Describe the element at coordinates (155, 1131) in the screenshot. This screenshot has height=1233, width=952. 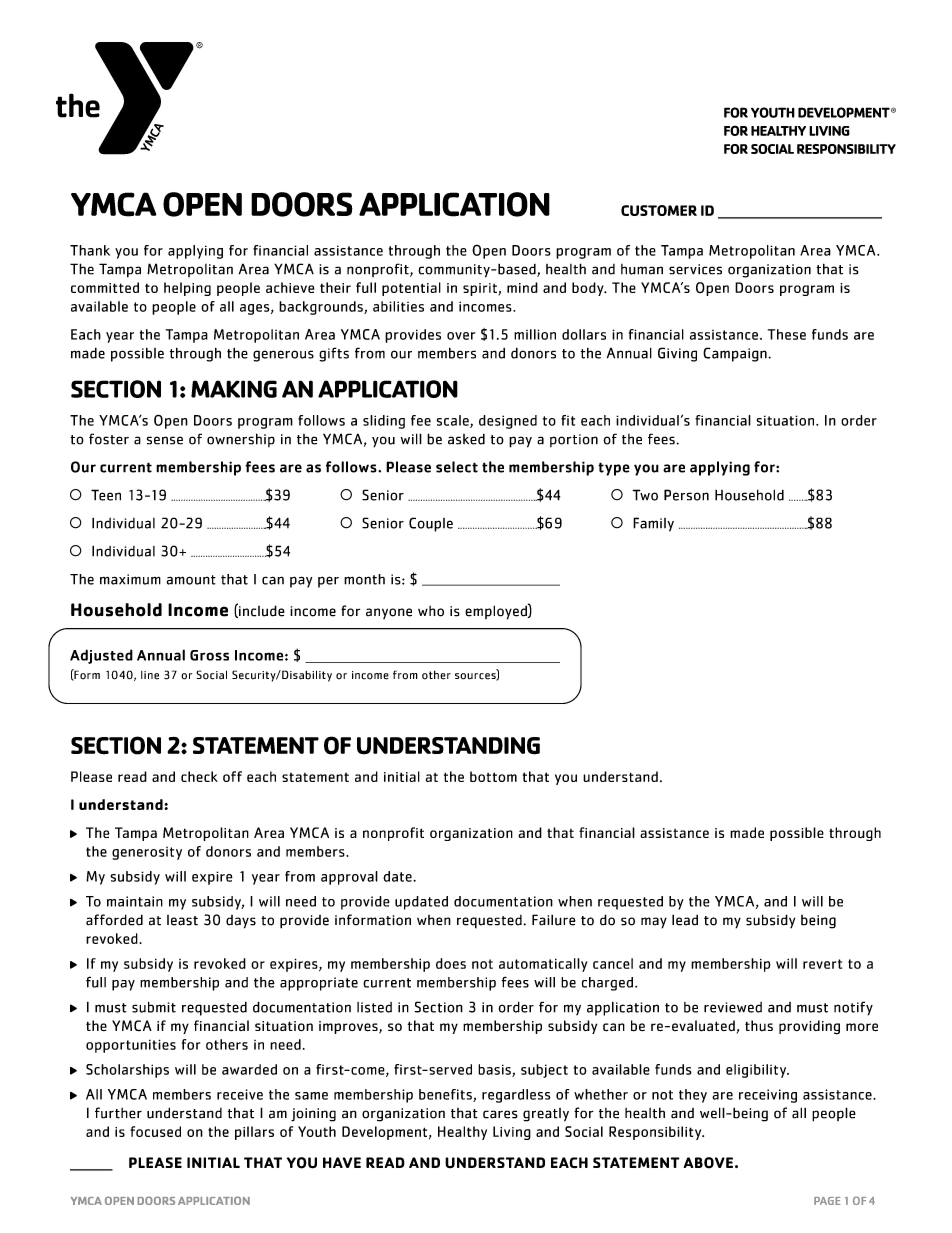
I see `focused` at that location.
